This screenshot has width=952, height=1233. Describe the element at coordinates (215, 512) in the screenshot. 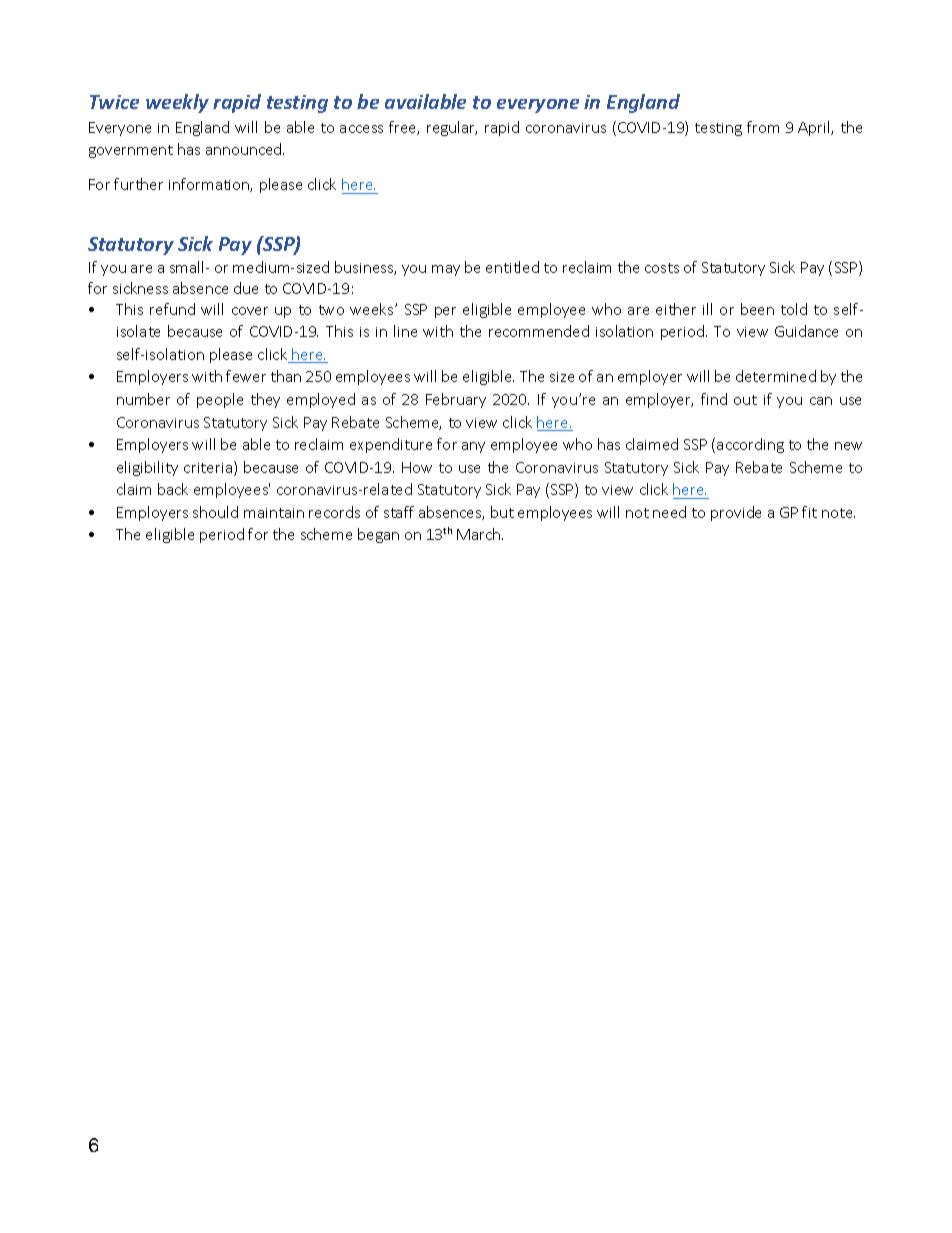

I see `should` at that location.
